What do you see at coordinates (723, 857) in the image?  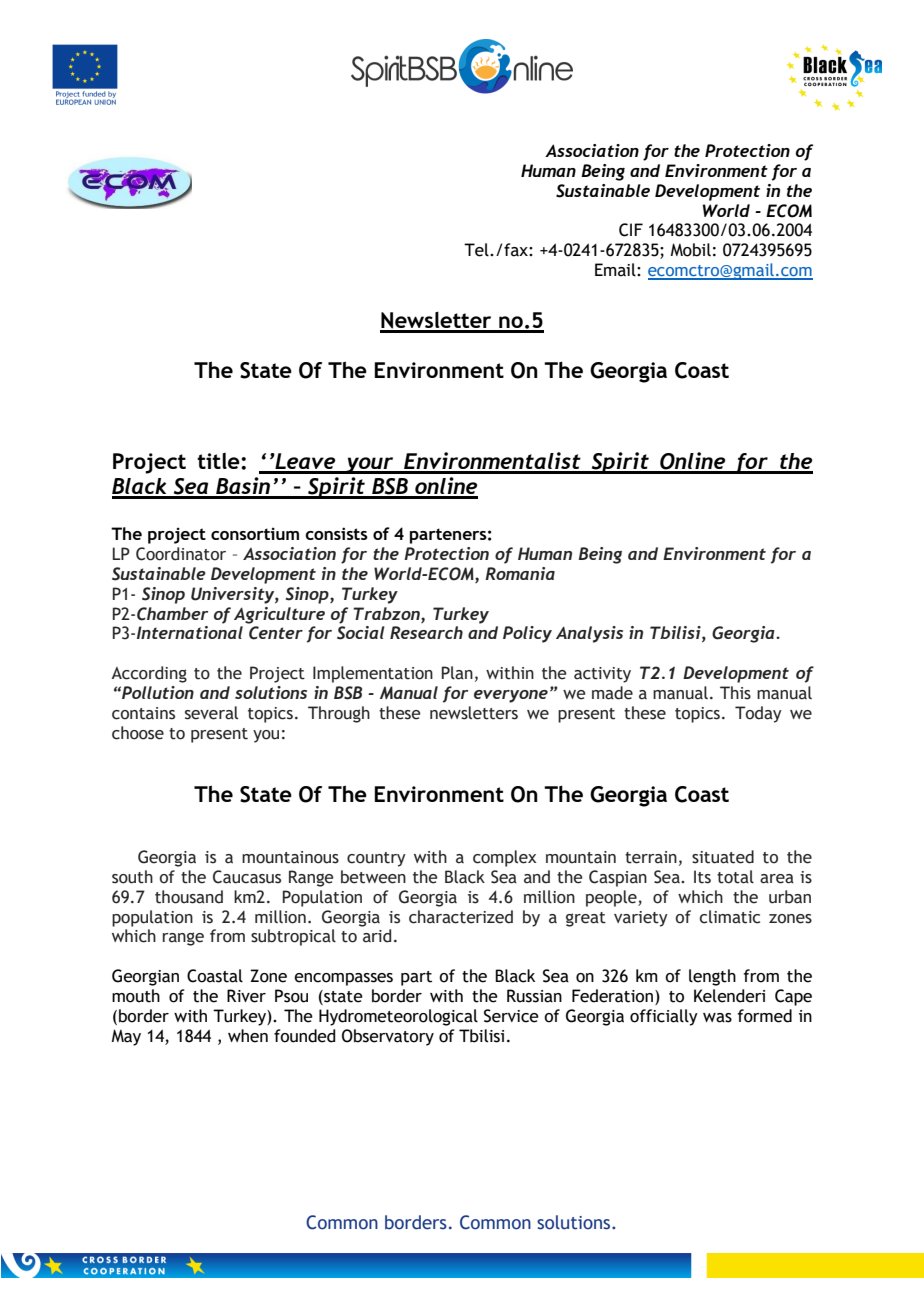 I see `situated` at bounding box center [723, 857].
